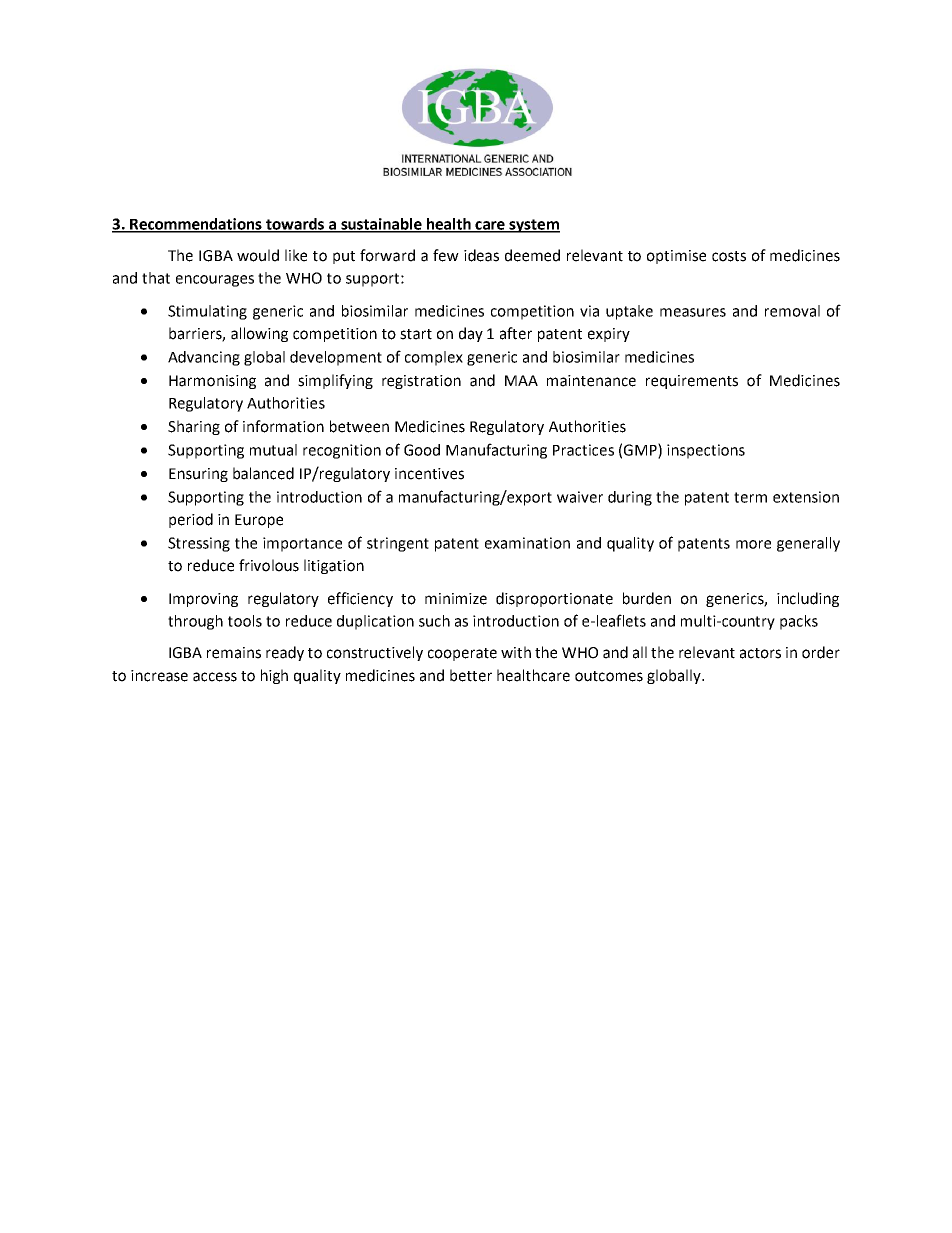 Image resolution: width=952 pixels, height=1233 pixels. I want to click on costs, so click(729, 256).
